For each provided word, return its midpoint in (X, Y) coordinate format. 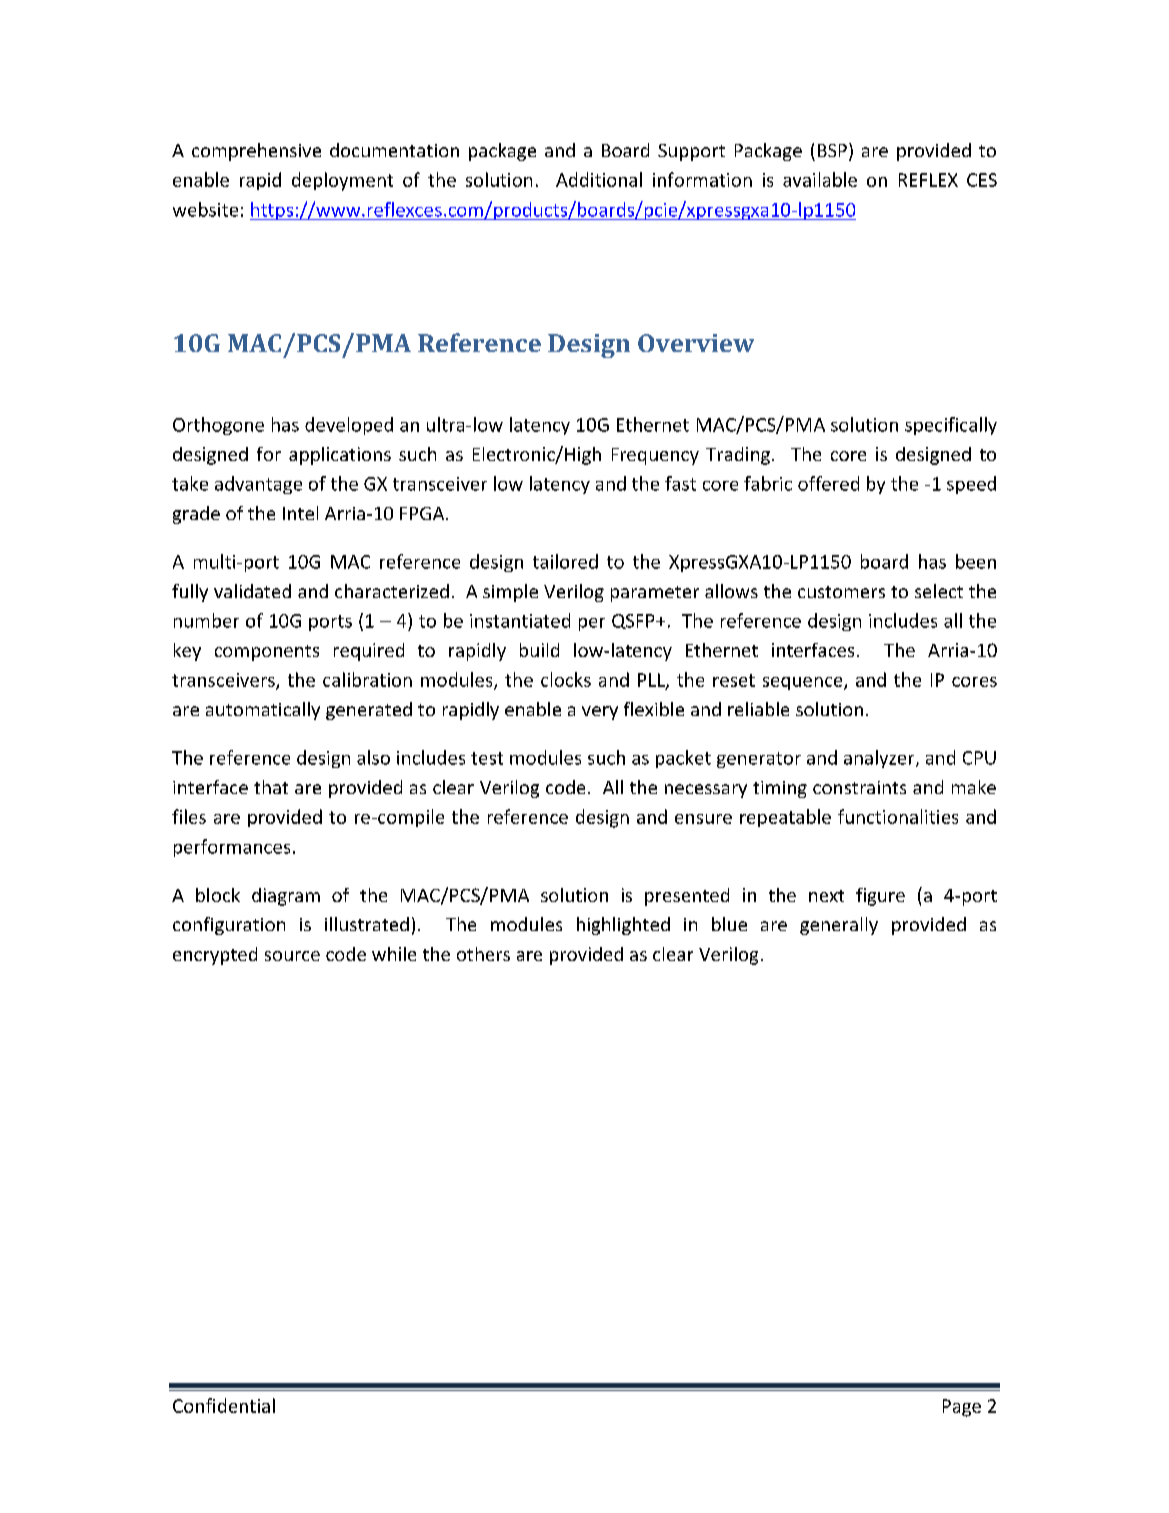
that (271, 787)
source (292, 956)
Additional (599, 179)
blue (729, 924)
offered (828, 483)
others (483, 954)
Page (962, 1408)
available (820, 179)
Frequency (655, 456)
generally (839, 926)
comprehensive (256, 152)
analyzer (880, 759)
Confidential (224, 1405)
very (600, 713)
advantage (258, 485)
